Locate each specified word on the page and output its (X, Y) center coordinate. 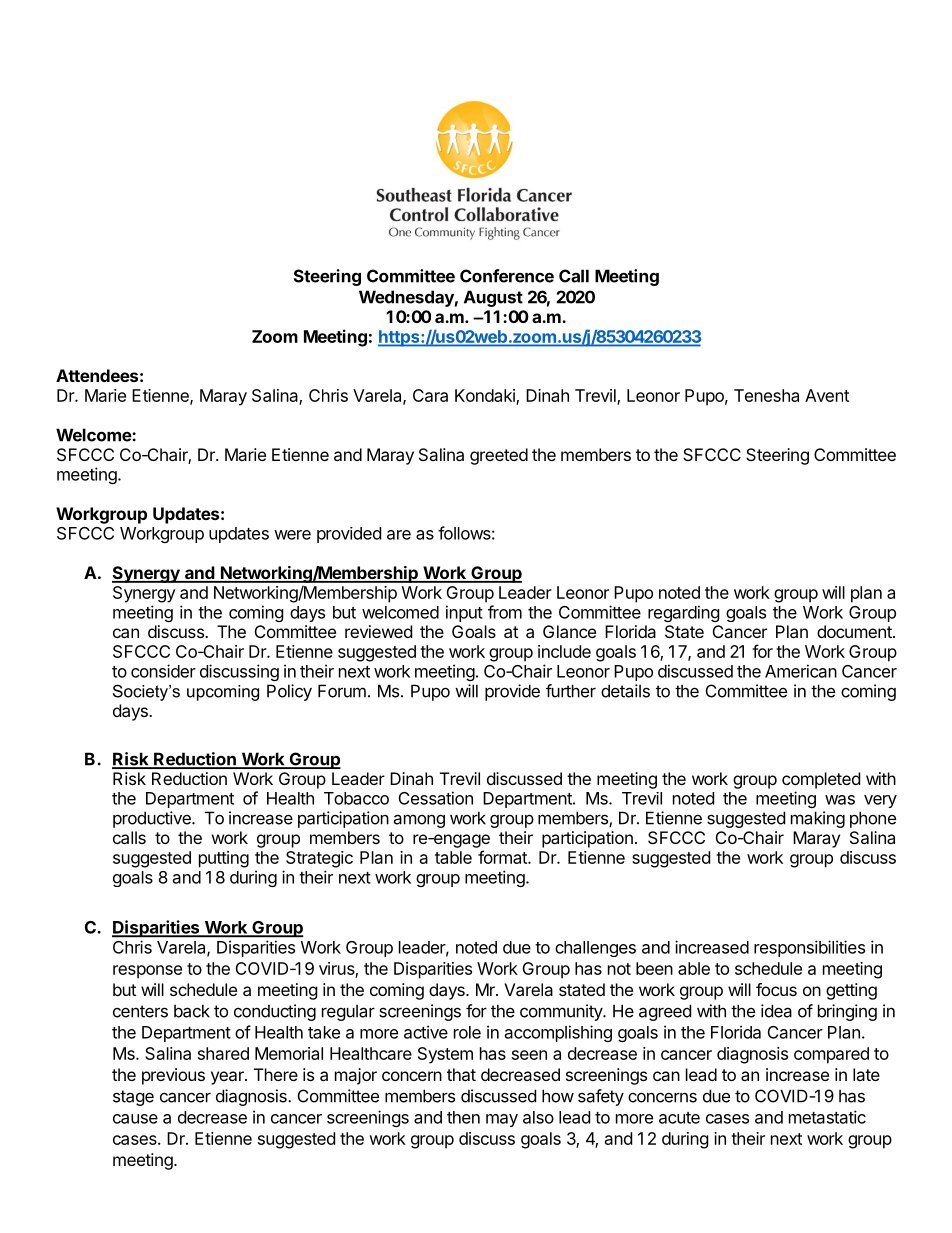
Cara (430, 395)
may (502, 1120)
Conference (507, 276)
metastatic (827, 1117)
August (493, 298)
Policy (289, 692)
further (571, 691)
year (228, 1078)
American (801, 671)
